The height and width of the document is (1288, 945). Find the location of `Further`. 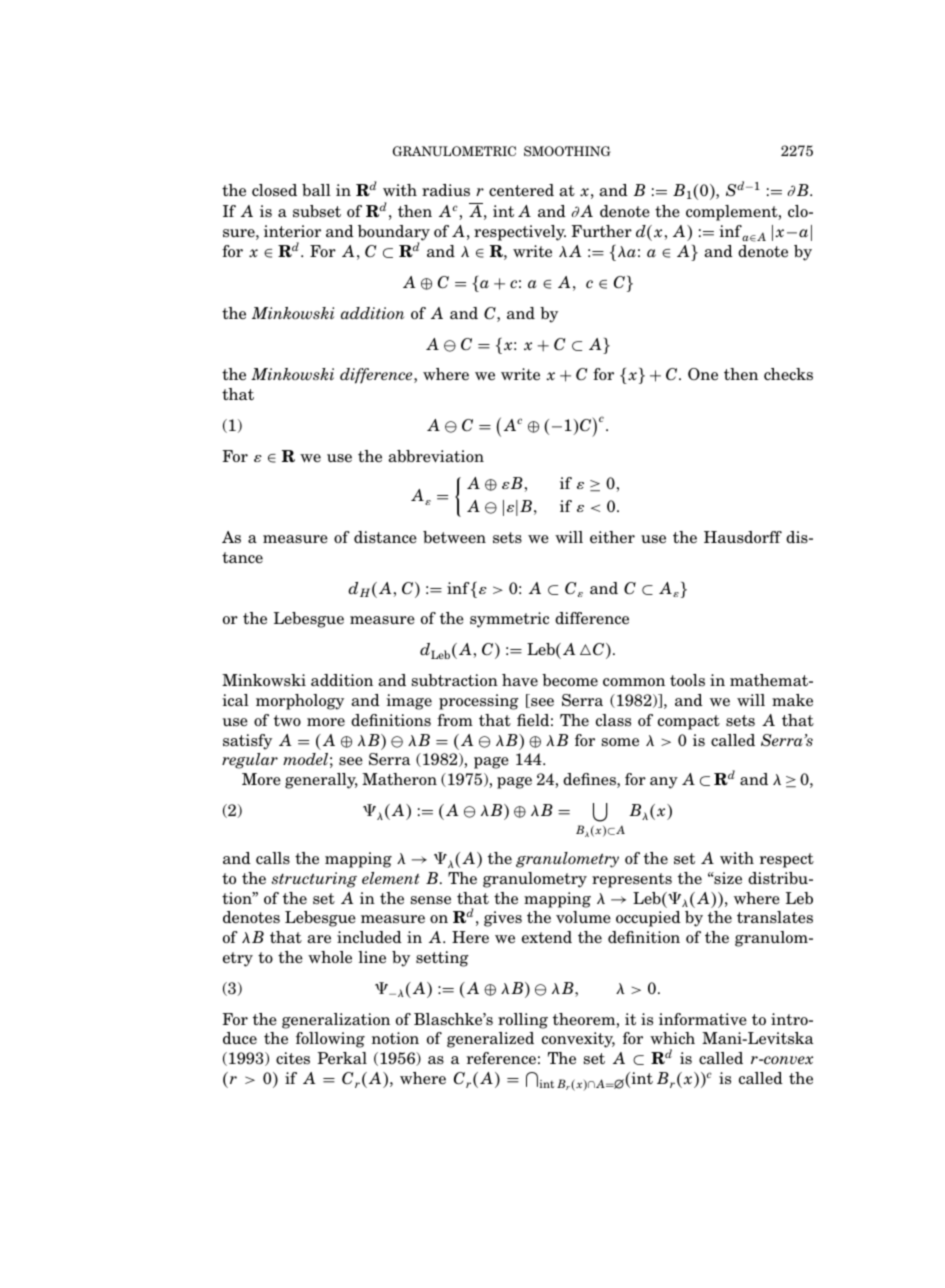

Further is located at coordinates (601, 231).
